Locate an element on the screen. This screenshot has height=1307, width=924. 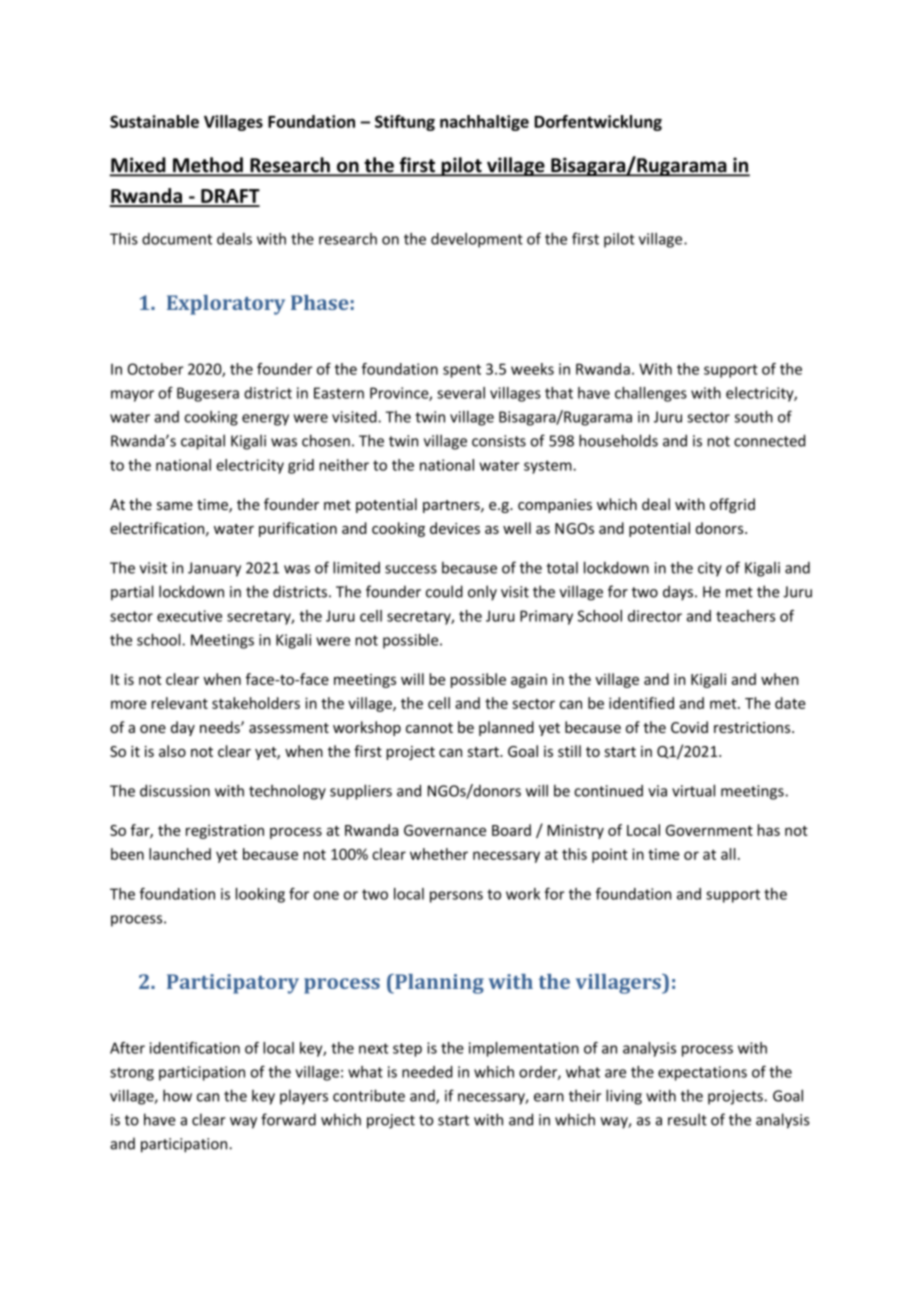
how is located at coordinates (177, 1095).
